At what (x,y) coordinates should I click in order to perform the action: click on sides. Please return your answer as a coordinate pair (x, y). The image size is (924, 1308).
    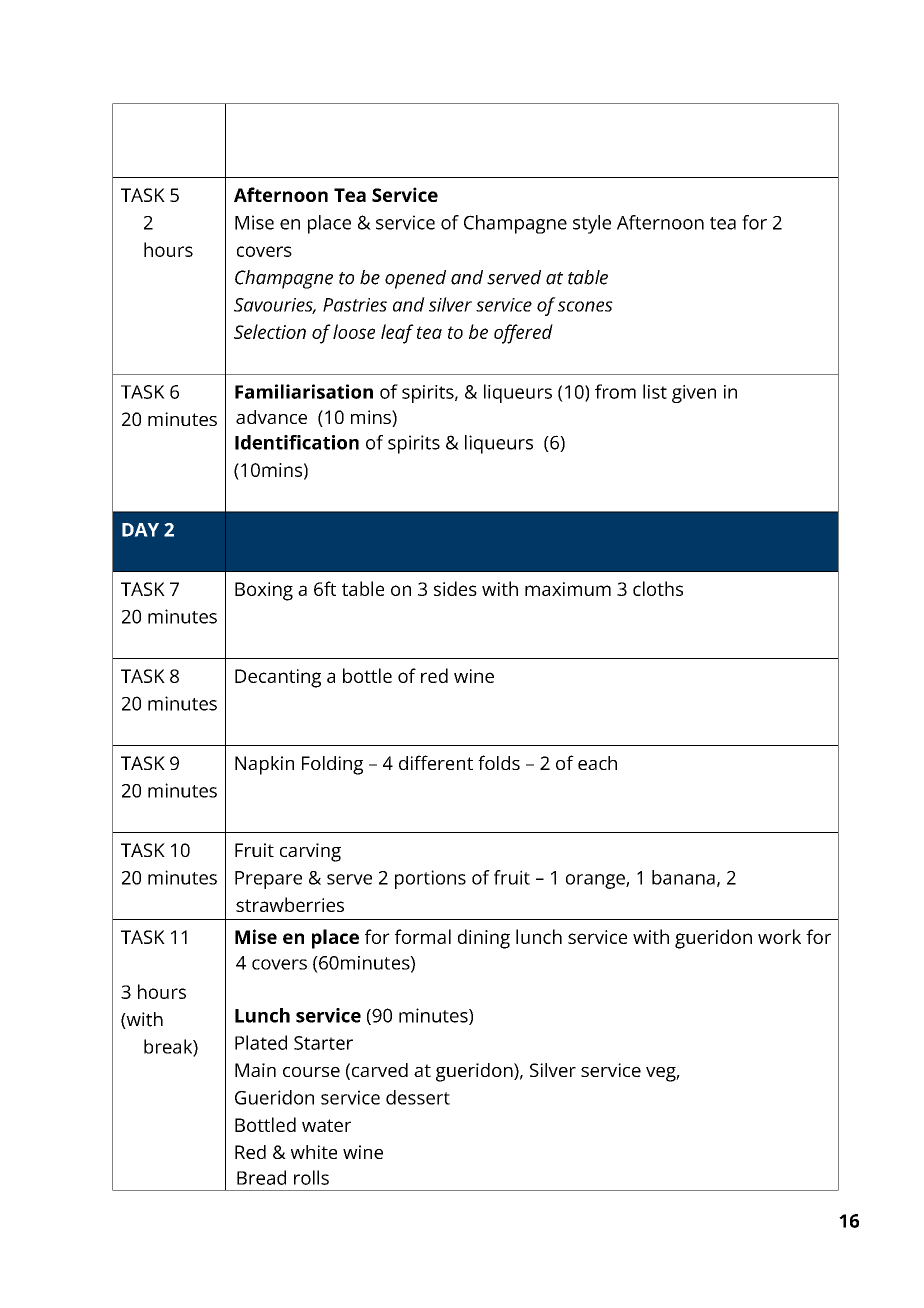
    Looking at the image, I should click on (455, 588).
